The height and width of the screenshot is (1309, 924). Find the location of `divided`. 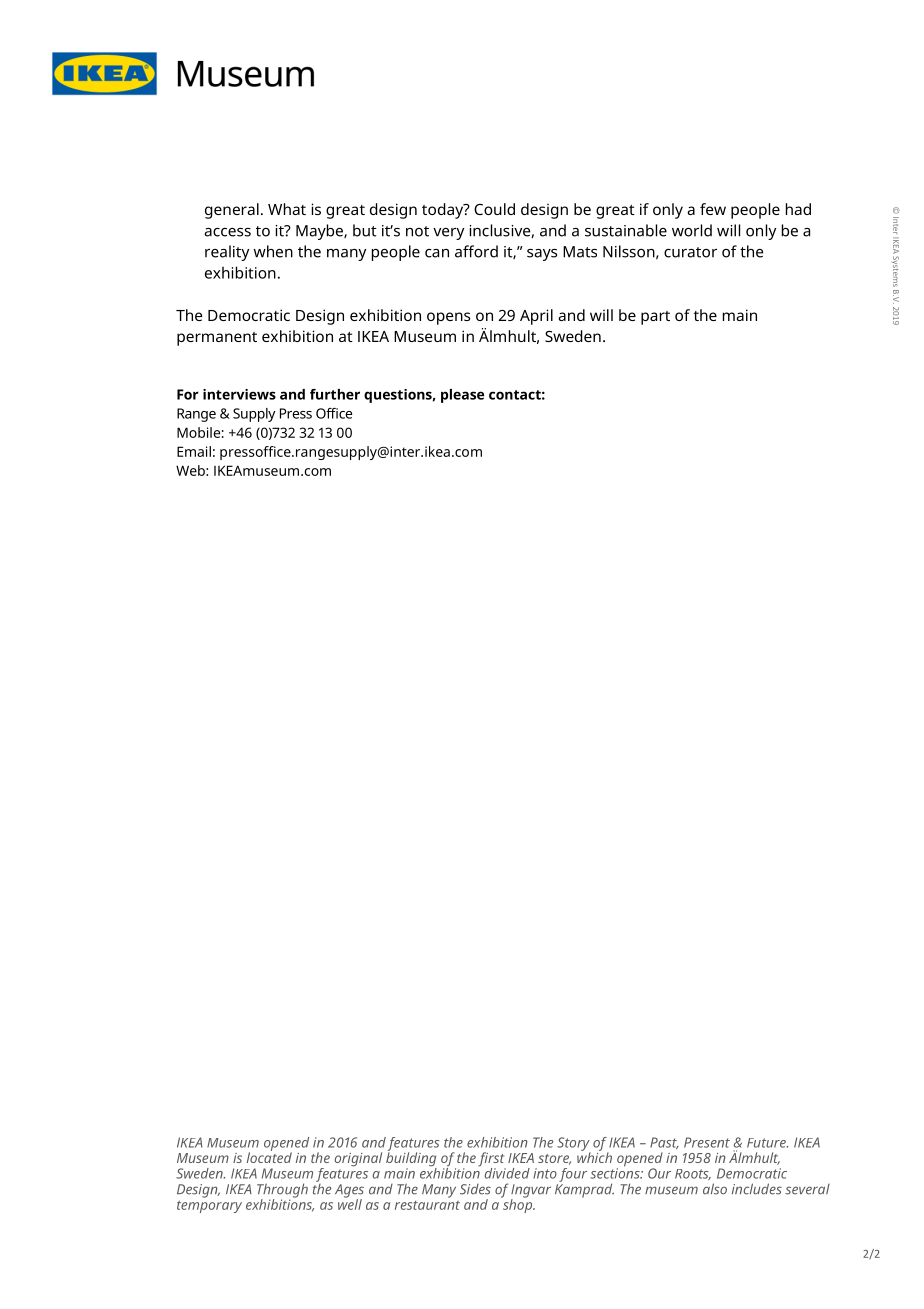

divided is located at coordinates (507, 1173).
